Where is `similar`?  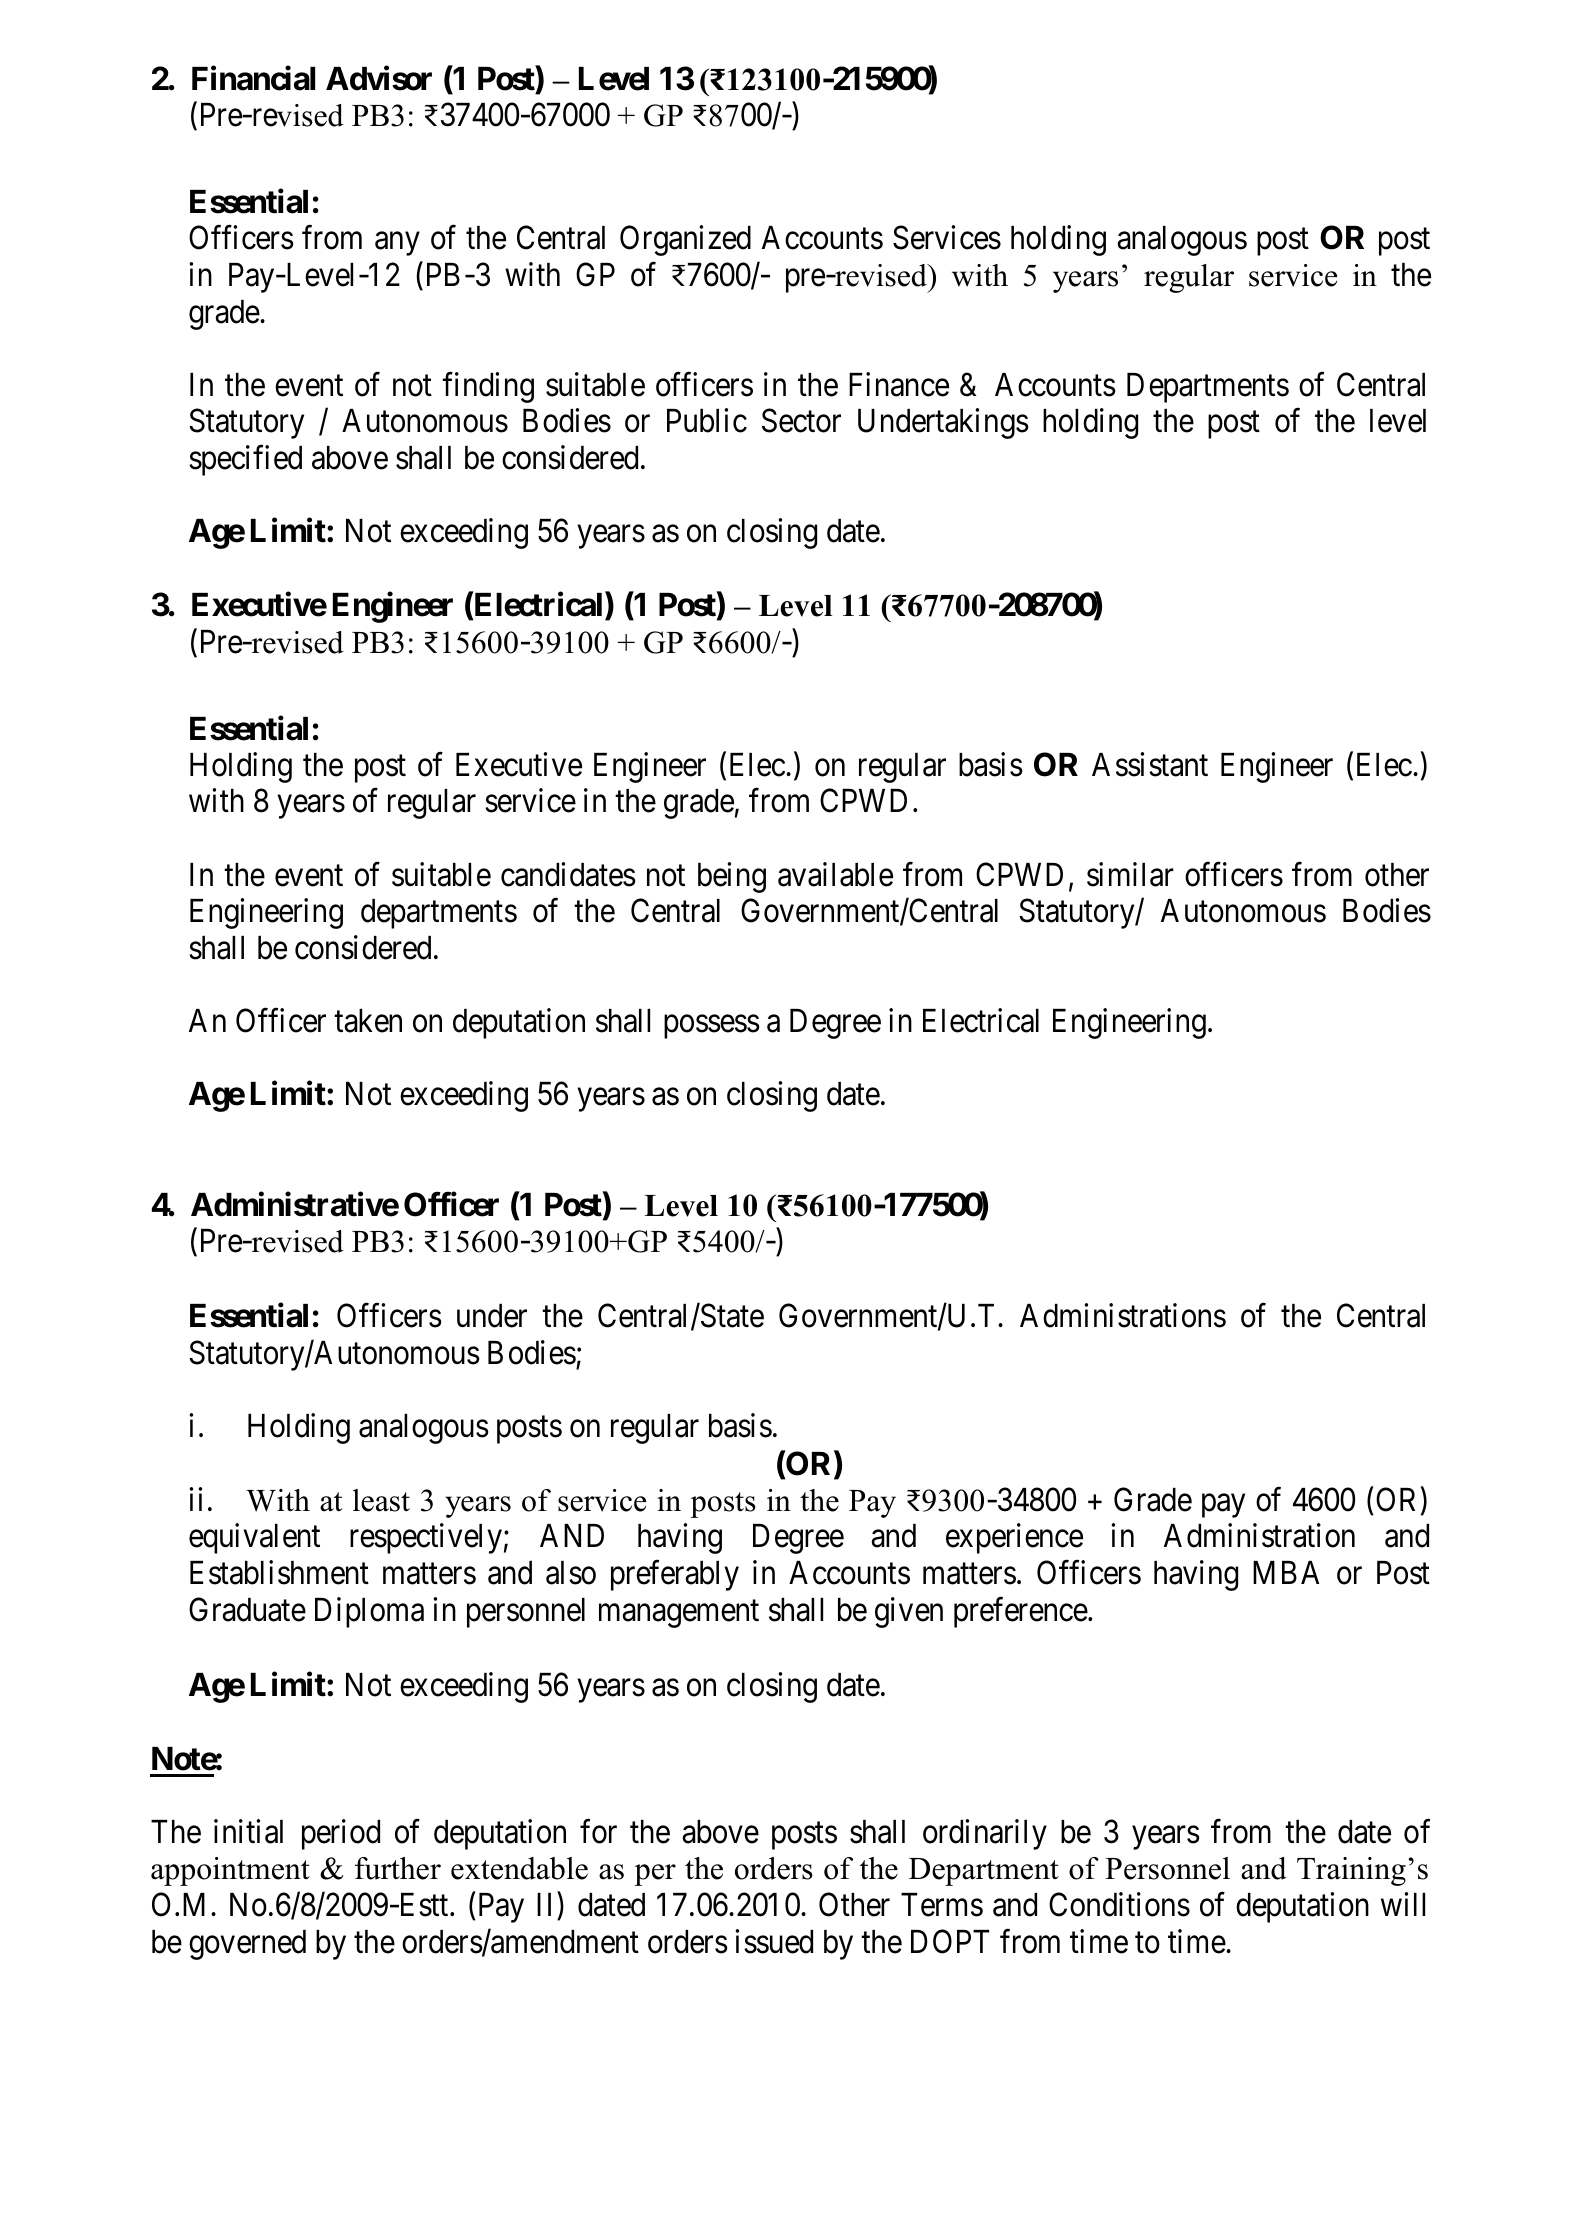 similar is located at coordinates (1130, 874).
